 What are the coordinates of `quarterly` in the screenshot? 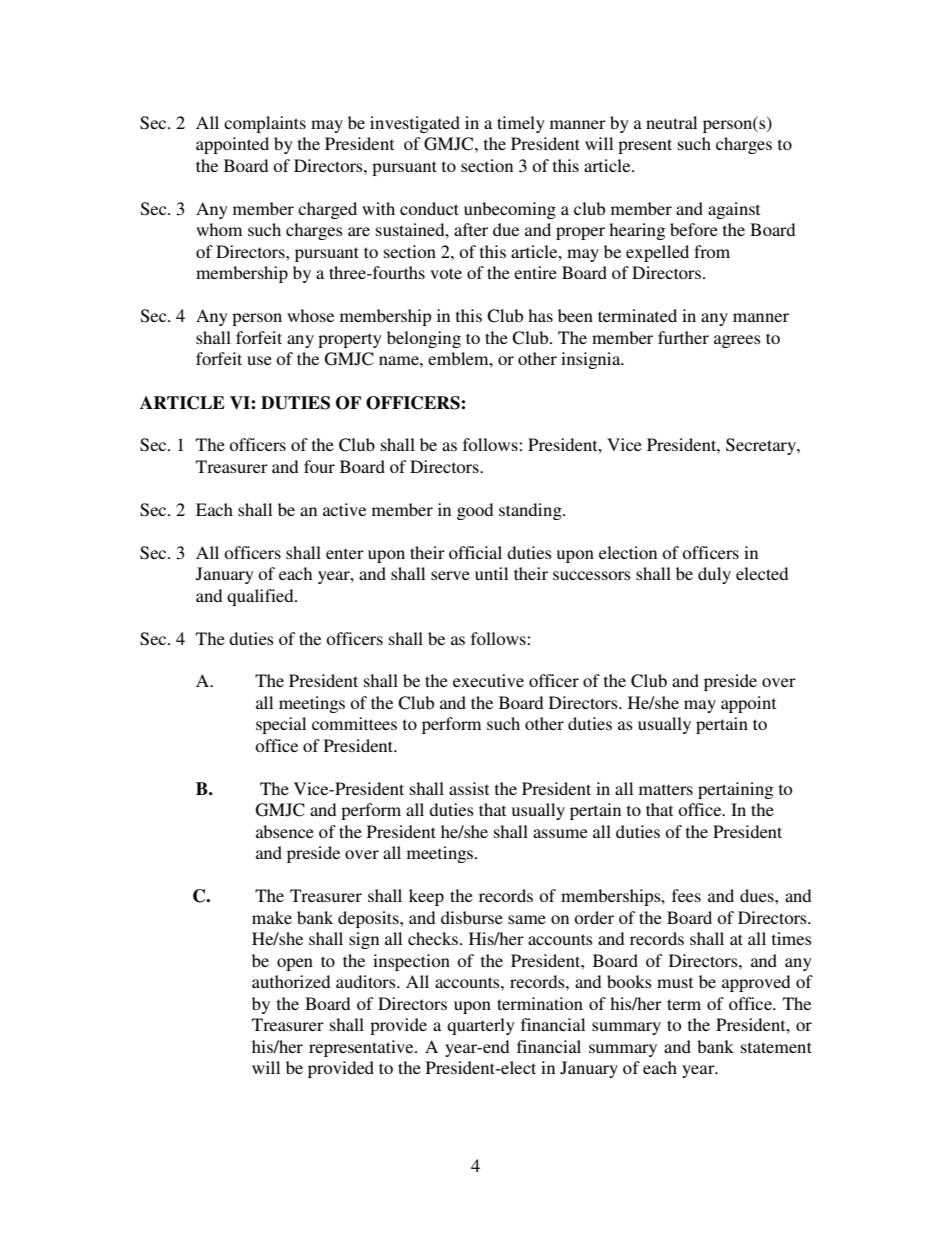 It's located at (481, 1026).
